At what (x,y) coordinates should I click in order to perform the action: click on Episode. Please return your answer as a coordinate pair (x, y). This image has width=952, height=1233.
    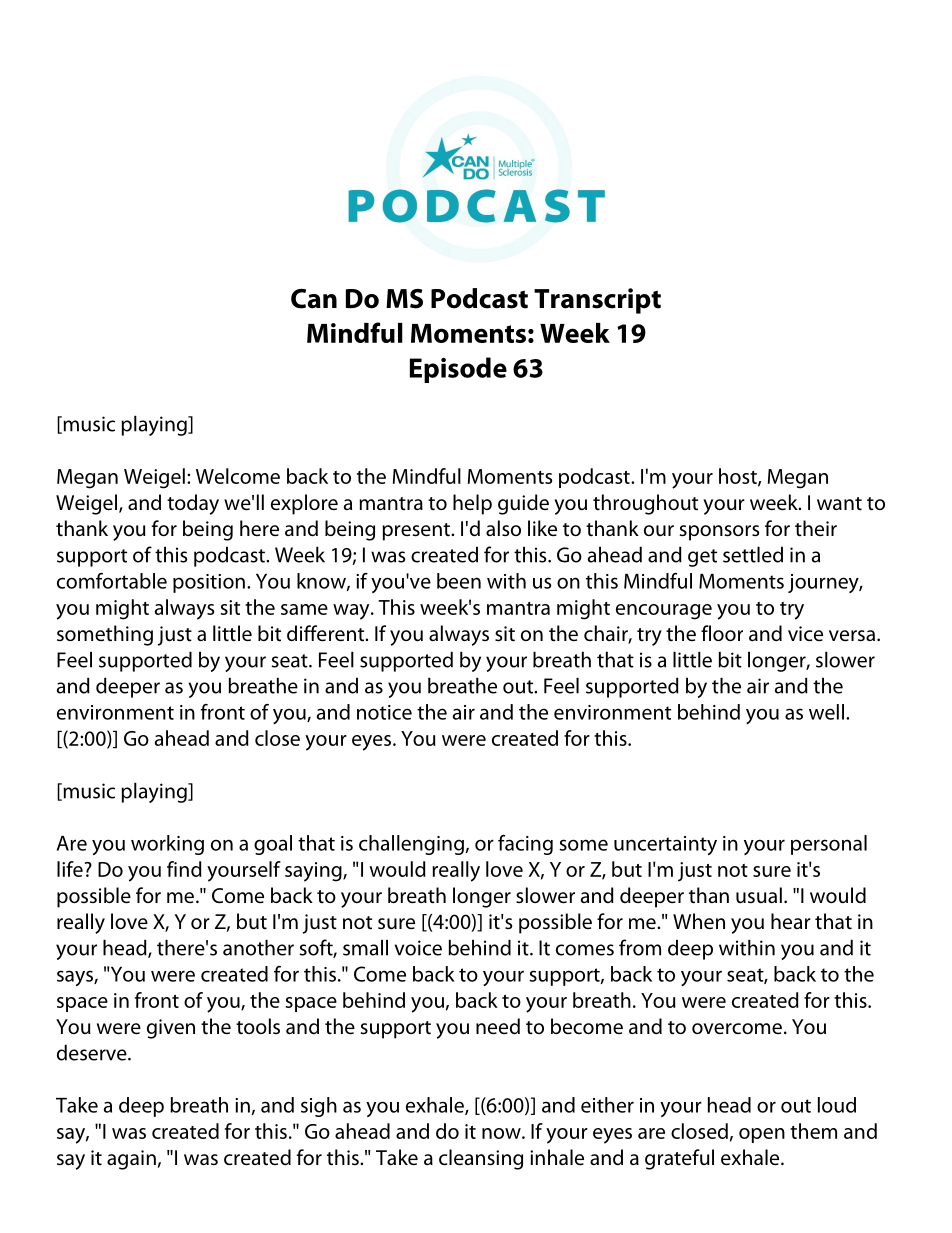
    Looking at the image, I should click on (458, 370).
